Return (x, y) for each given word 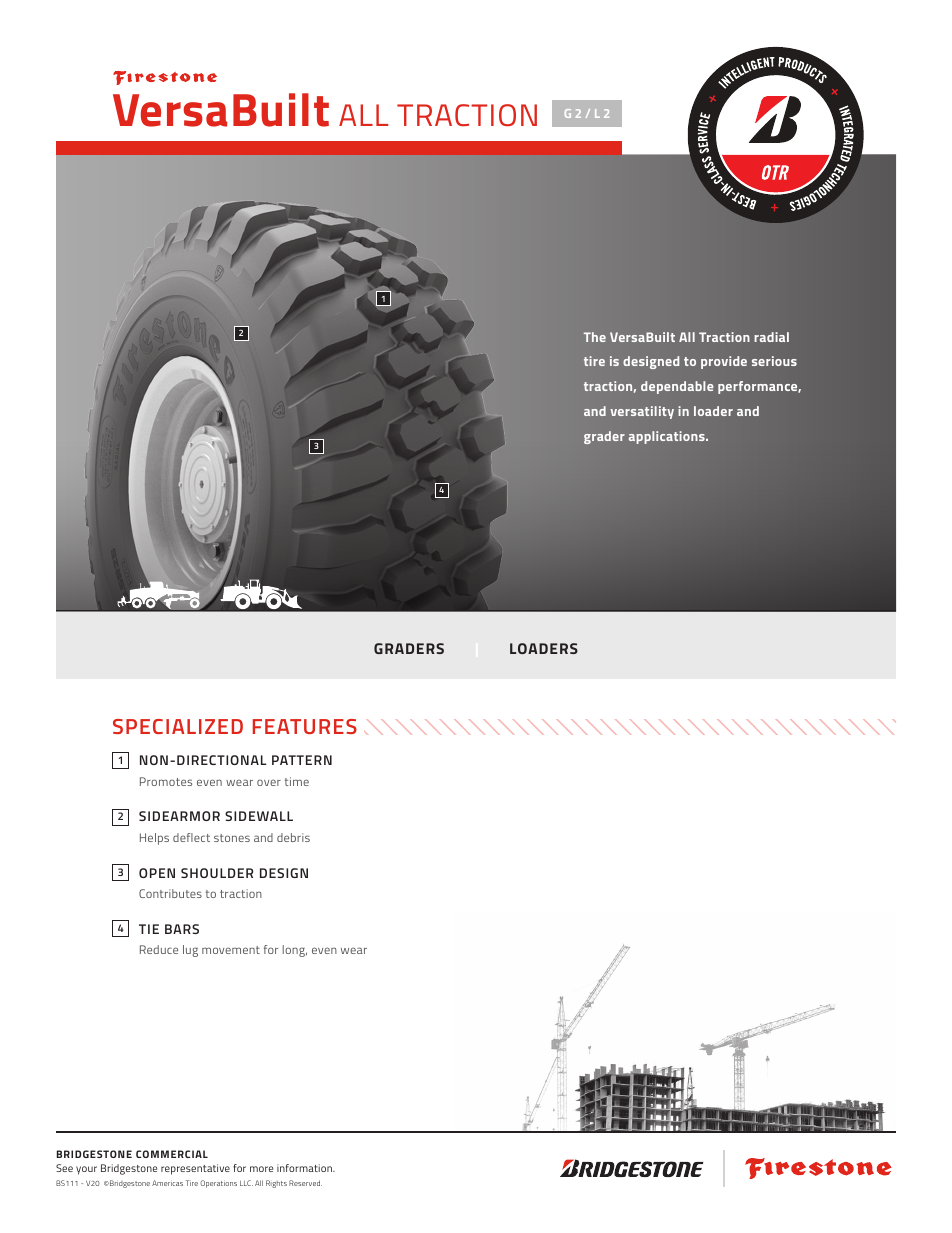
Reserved (305, 1183)
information (305, 1168)
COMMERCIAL (172, 1154)
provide (724, 362)
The (595, 337)
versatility (642, 412)
